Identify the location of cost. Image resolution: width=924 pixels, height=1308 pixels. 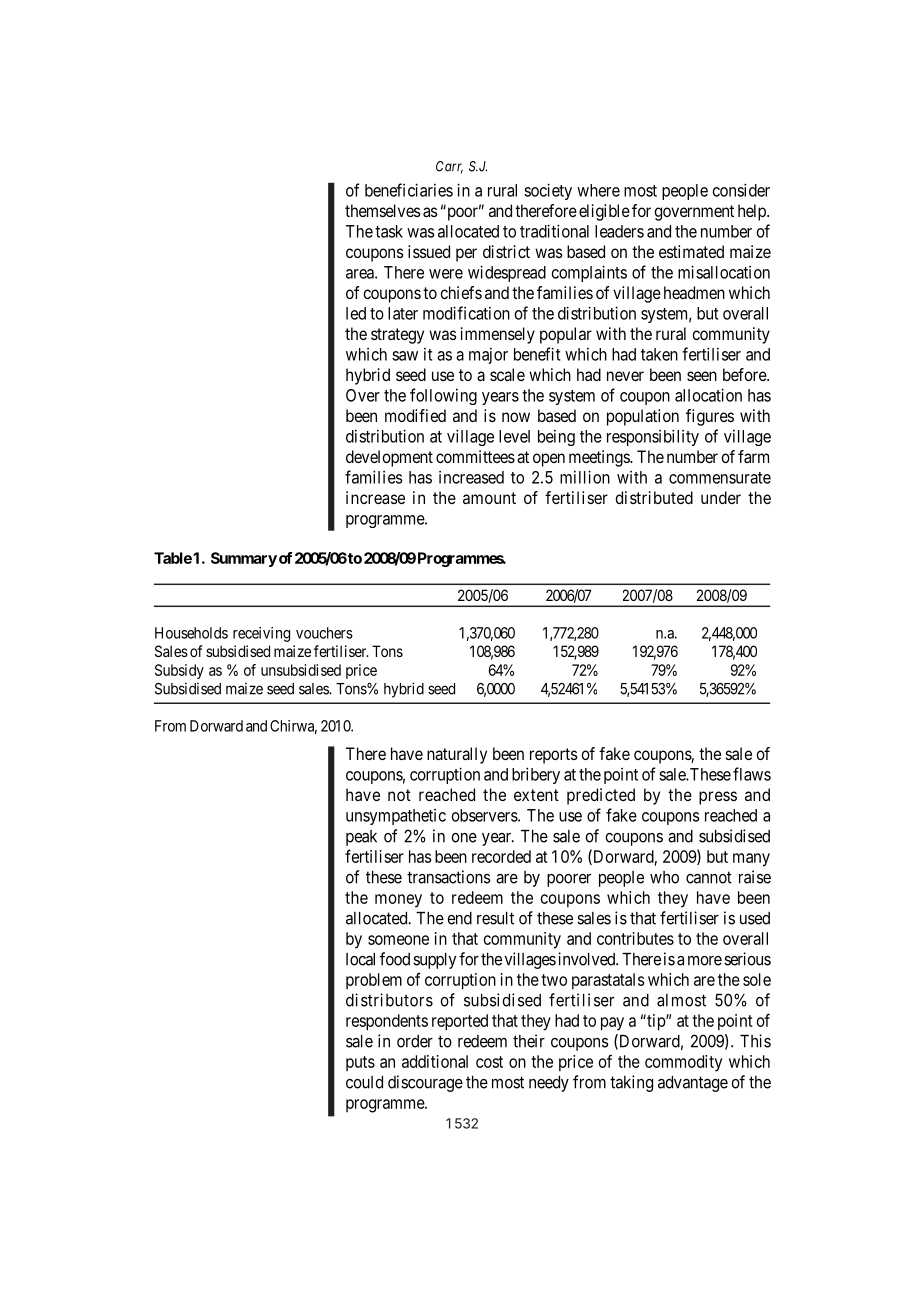
(489, 1062).
